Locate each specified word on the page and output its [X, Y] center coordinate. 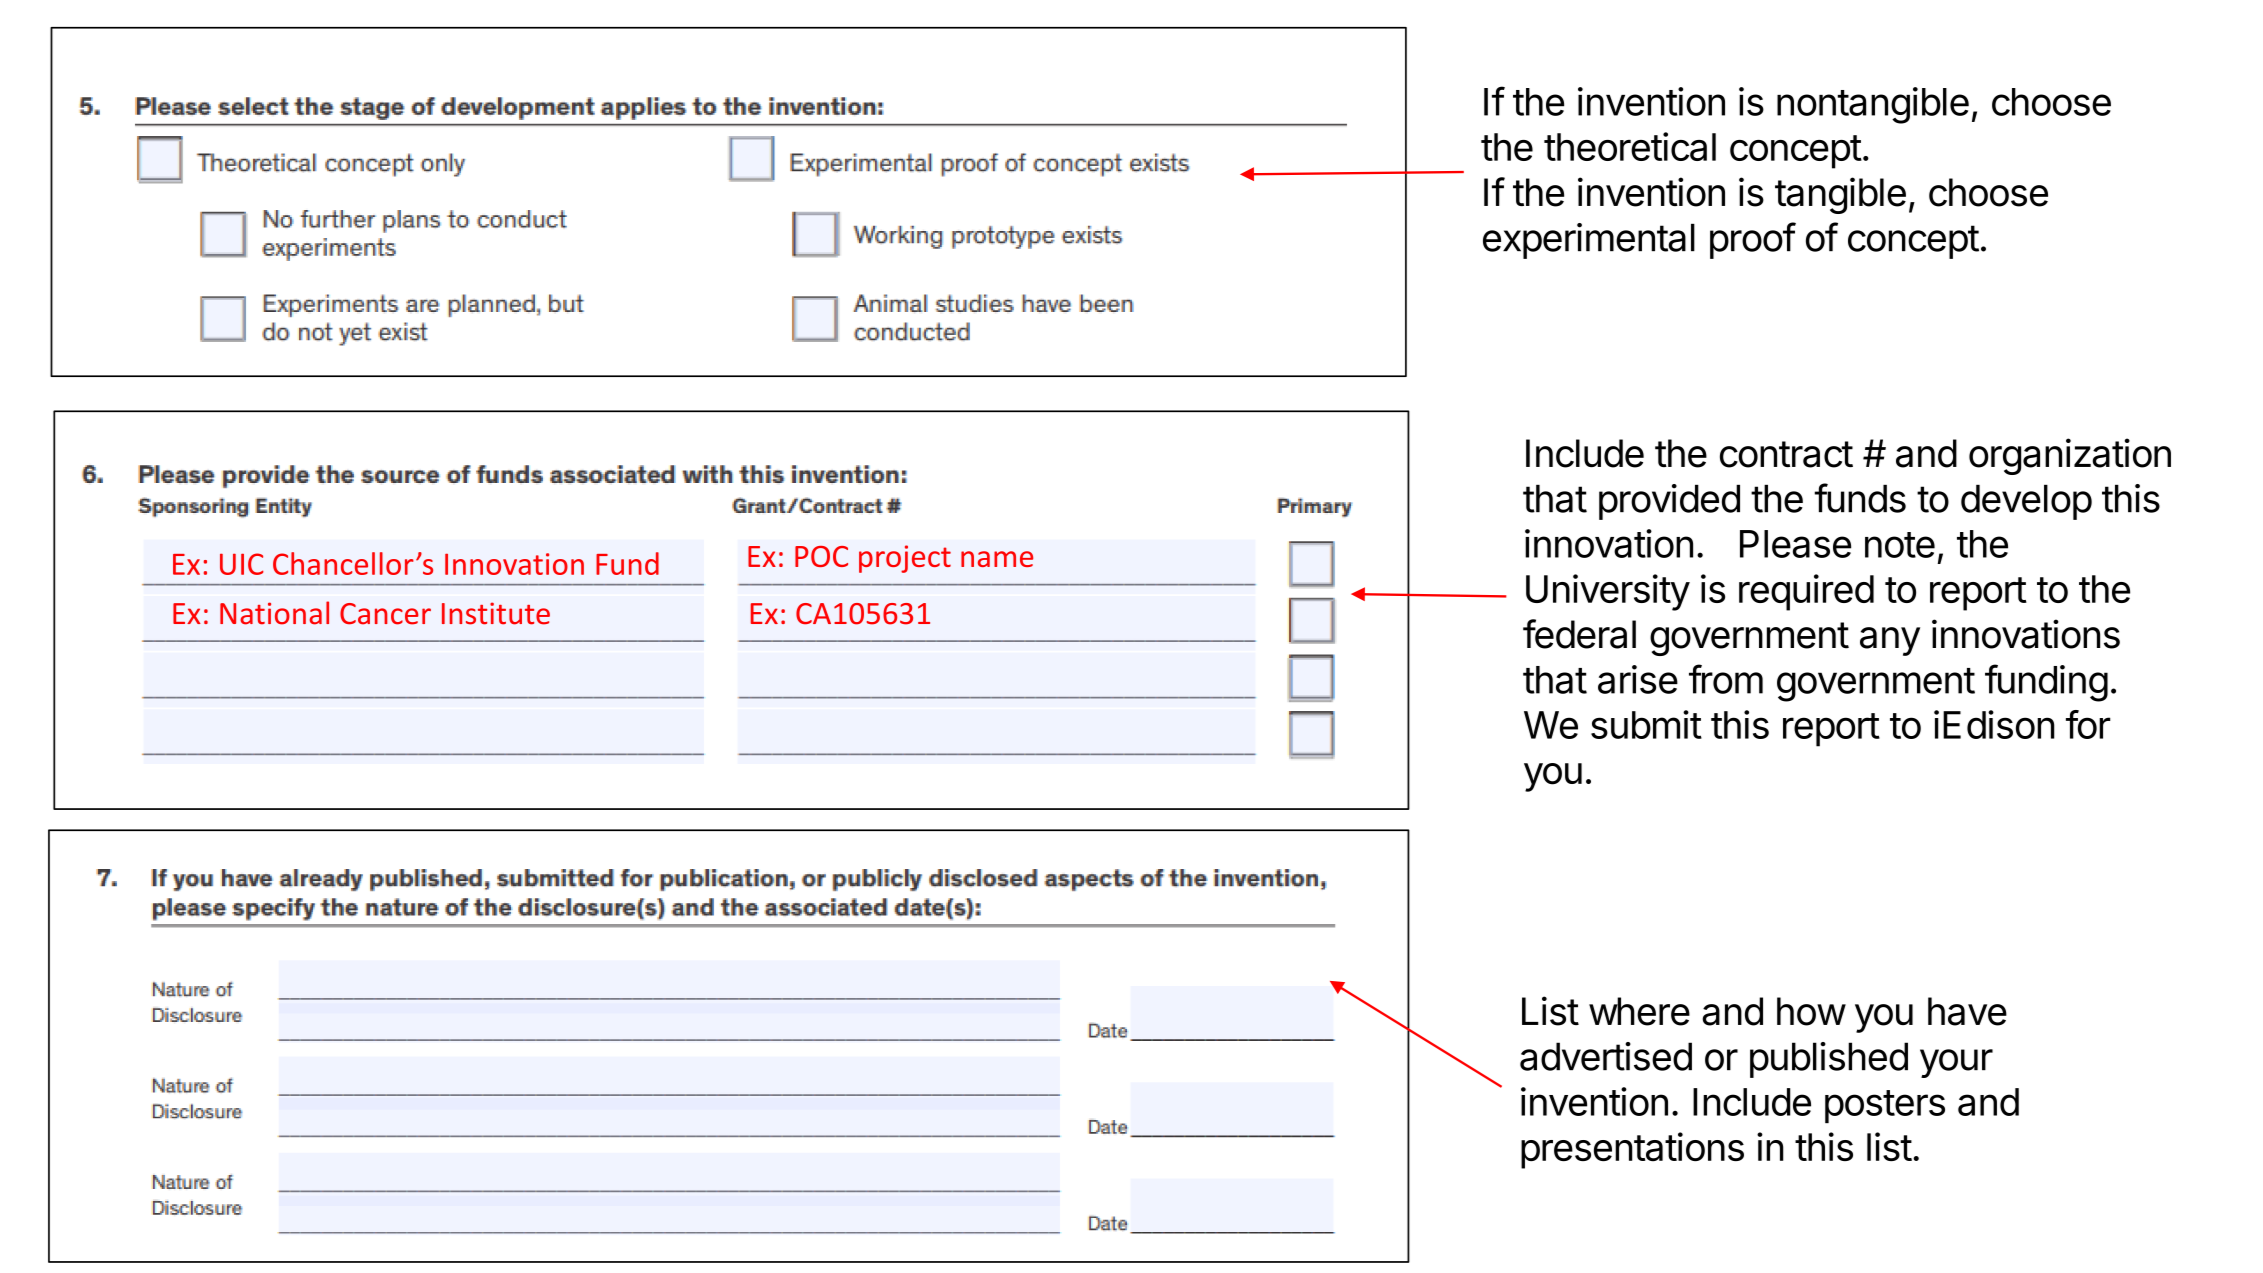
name [997, 559]
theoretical [1630, 146]
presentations [1632, 1150]
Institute [496, 613]
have [1967, 1011]
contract [1786, 454]
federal [1579, 634]
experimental [1589, 241]
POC [821, 556]
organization [2070, 456]
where [1639, 1011]
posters [1885, 1106]
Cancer [385, 614]
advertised [1606, 1056]
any [1890, 641]
